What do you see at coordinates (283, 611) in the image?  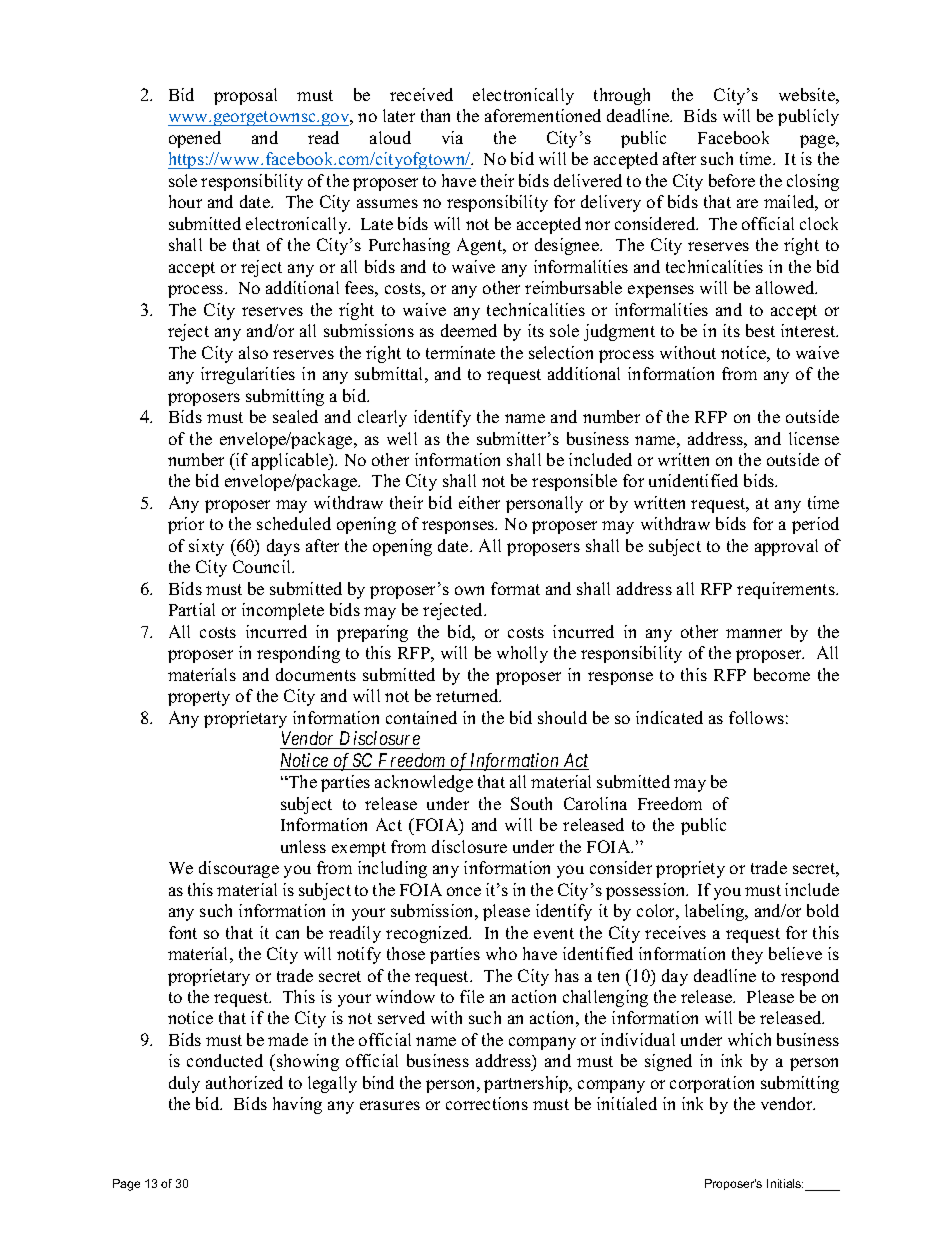 I see `incomplete` at bounding box center [283, 611].
